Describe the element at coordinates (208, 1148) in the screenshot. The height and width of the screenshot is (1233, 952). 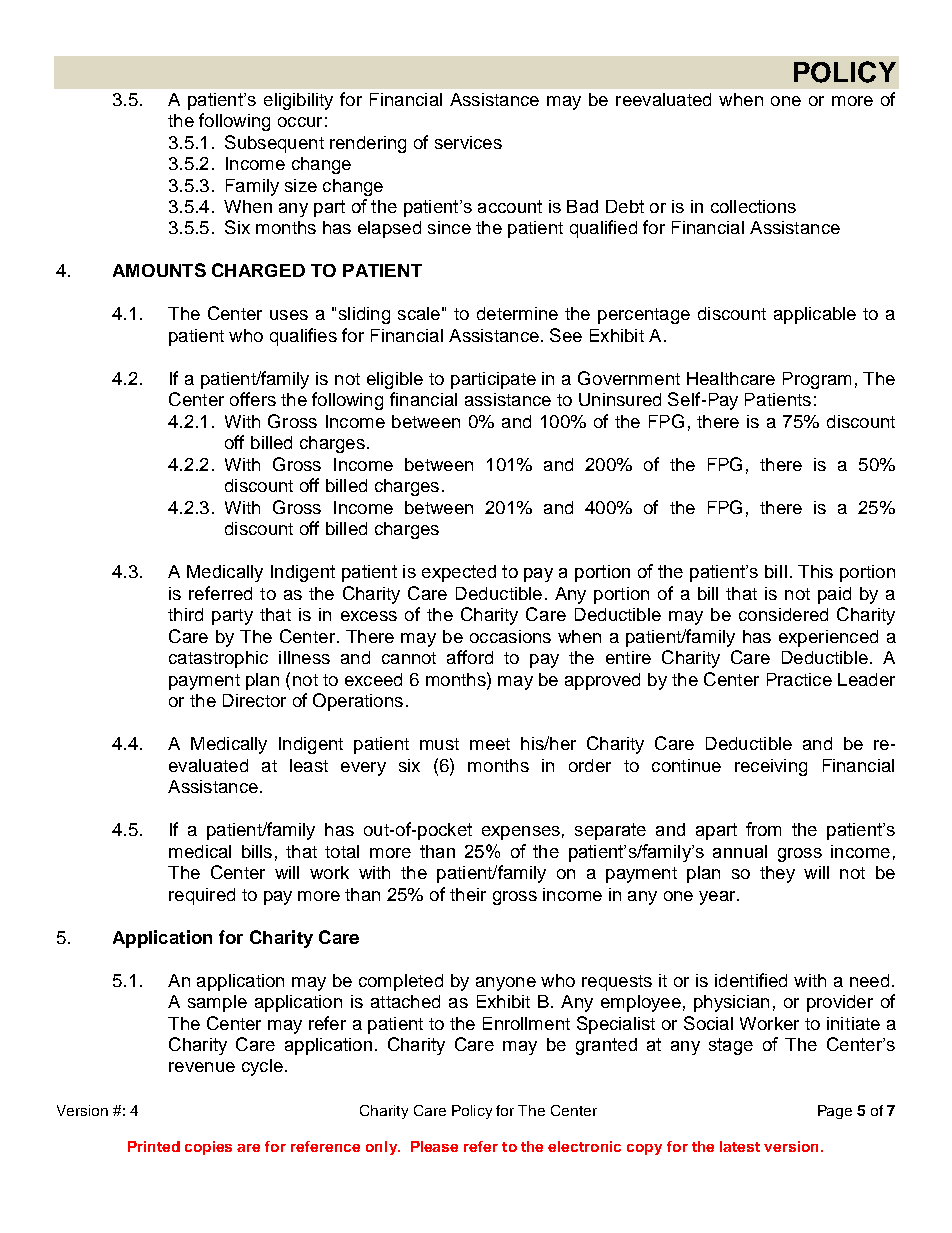
I see `copies` at that location.
